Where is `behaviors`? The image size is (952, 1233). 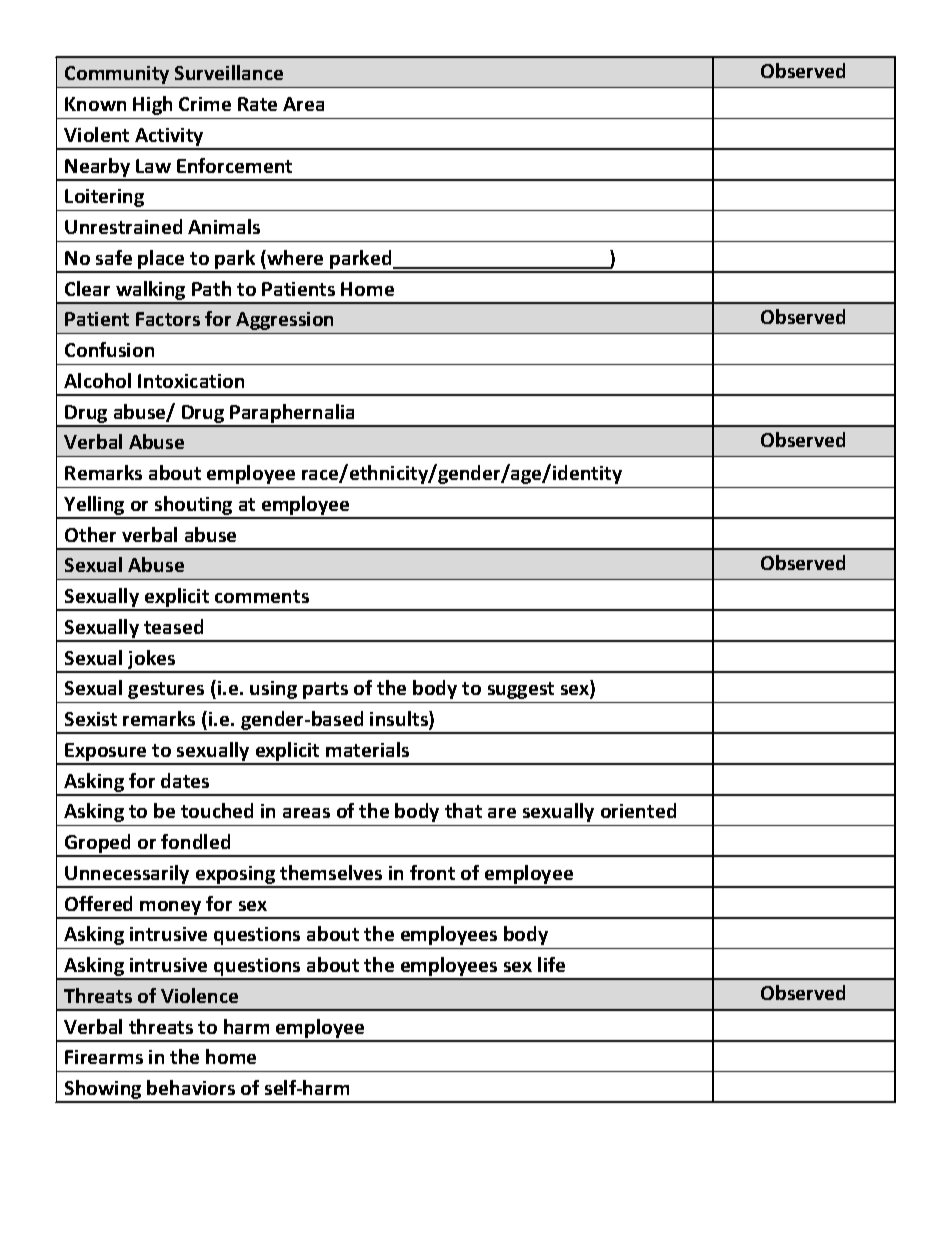
behaviors is located at coordinates (191, 1087).
